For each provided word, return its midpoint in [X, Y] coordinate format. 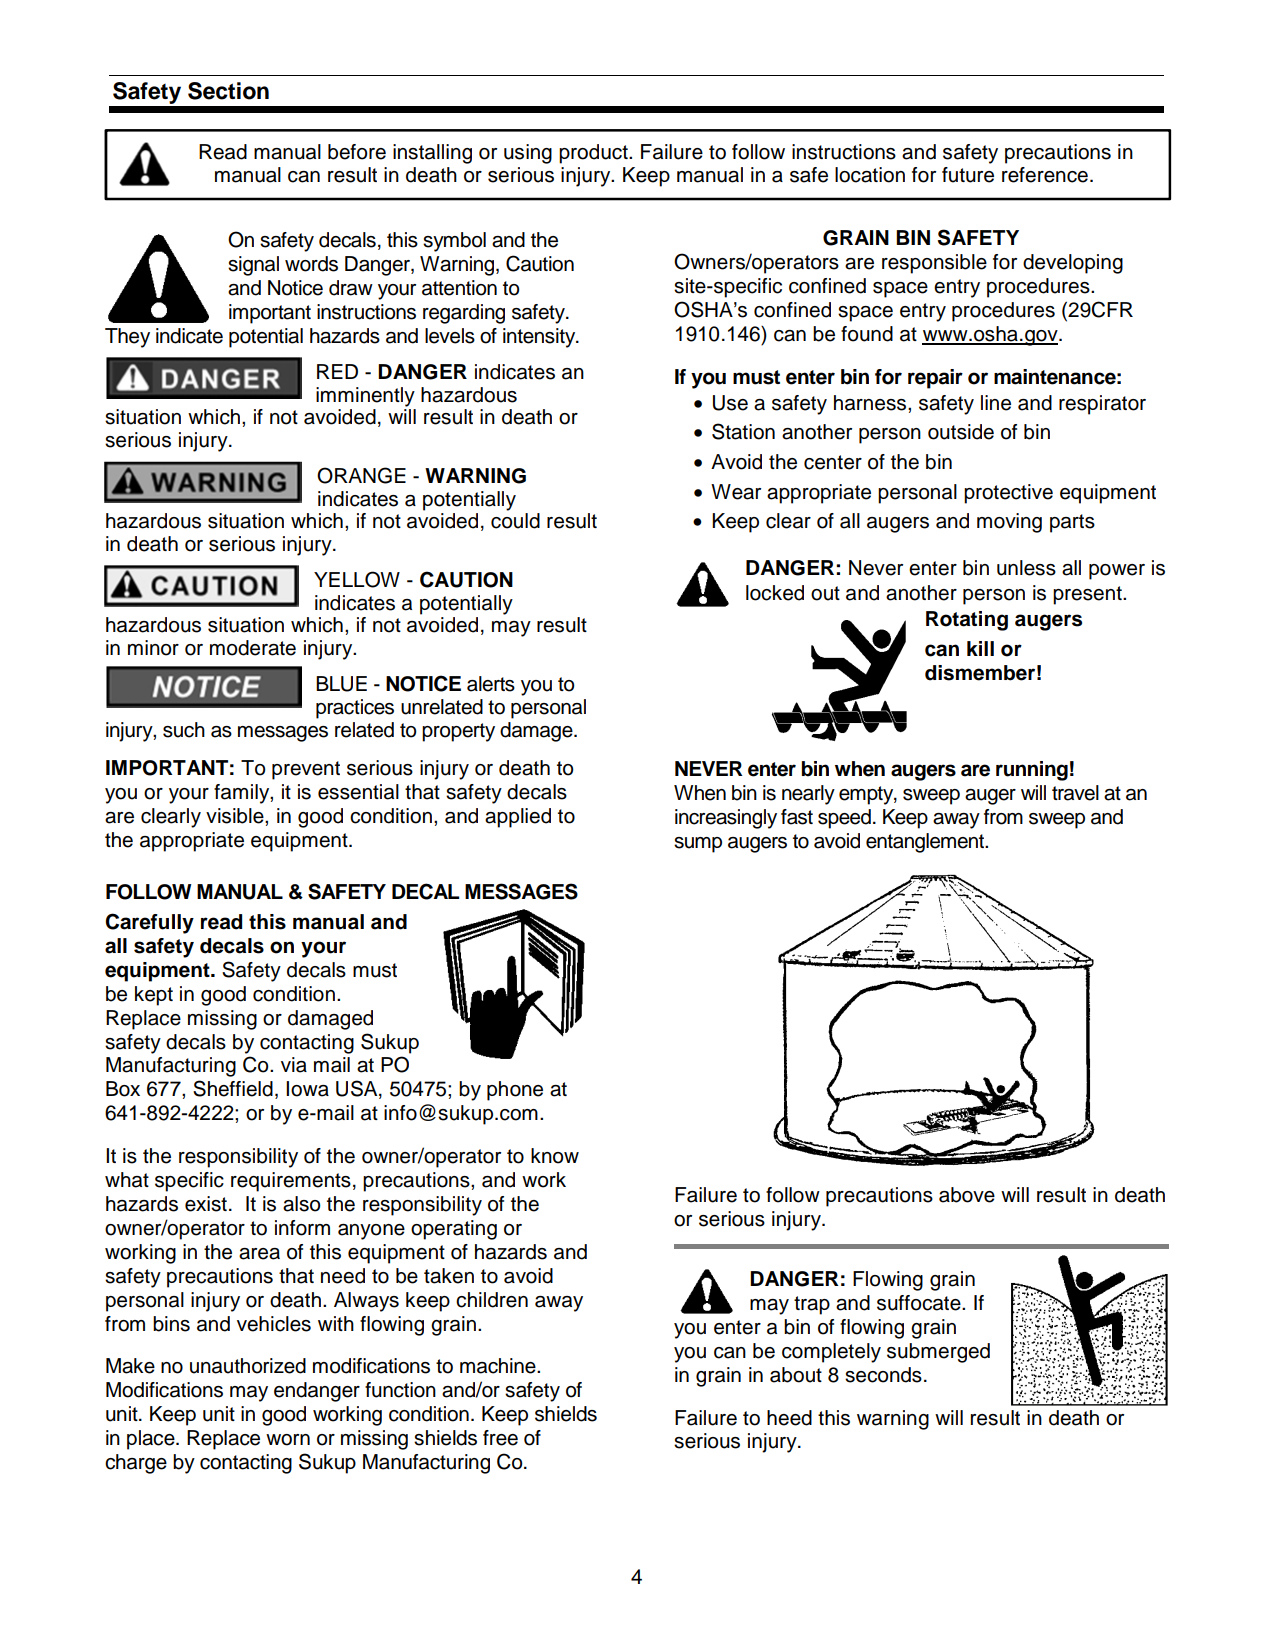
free [500, 1438]
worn [288, 1440]
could [515, 521]
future [968, 175]
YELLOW [357, 579]
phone [515, 1091]
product [594, 154]
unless [1026, 568]
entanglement [926, 843]
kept [154, 996]
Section [228, 91]
